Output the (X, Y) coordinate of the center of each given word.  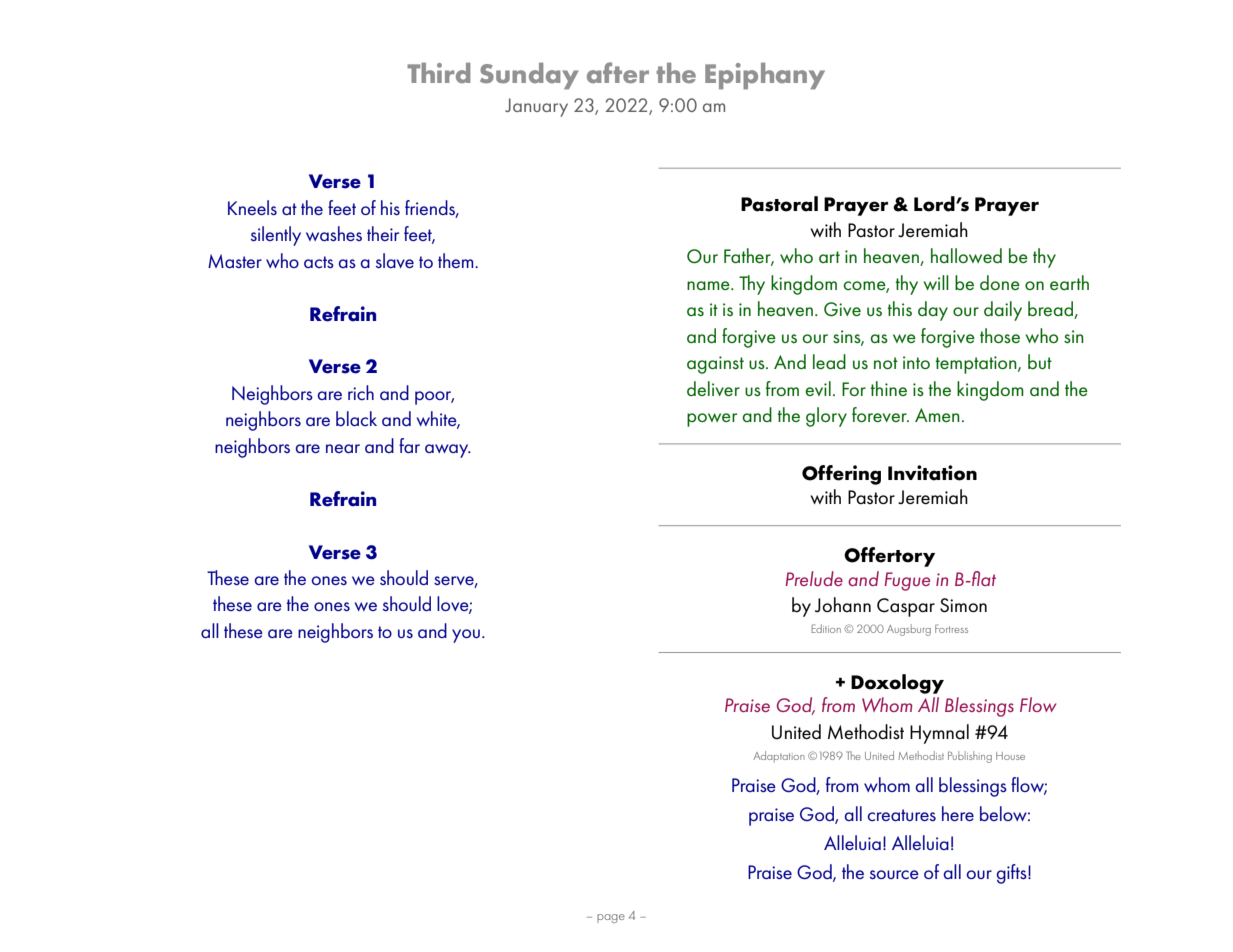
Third (438, 73)
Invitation (932, 473)
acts (319, 262)
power (712, 420)
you (466, 636)
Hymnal (939, 734)
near (343, 448)
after (618, 72)
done (1000, 282)
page (611, 918)
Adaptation (779, 757)
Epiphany (765, 76)
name (709, 285)
